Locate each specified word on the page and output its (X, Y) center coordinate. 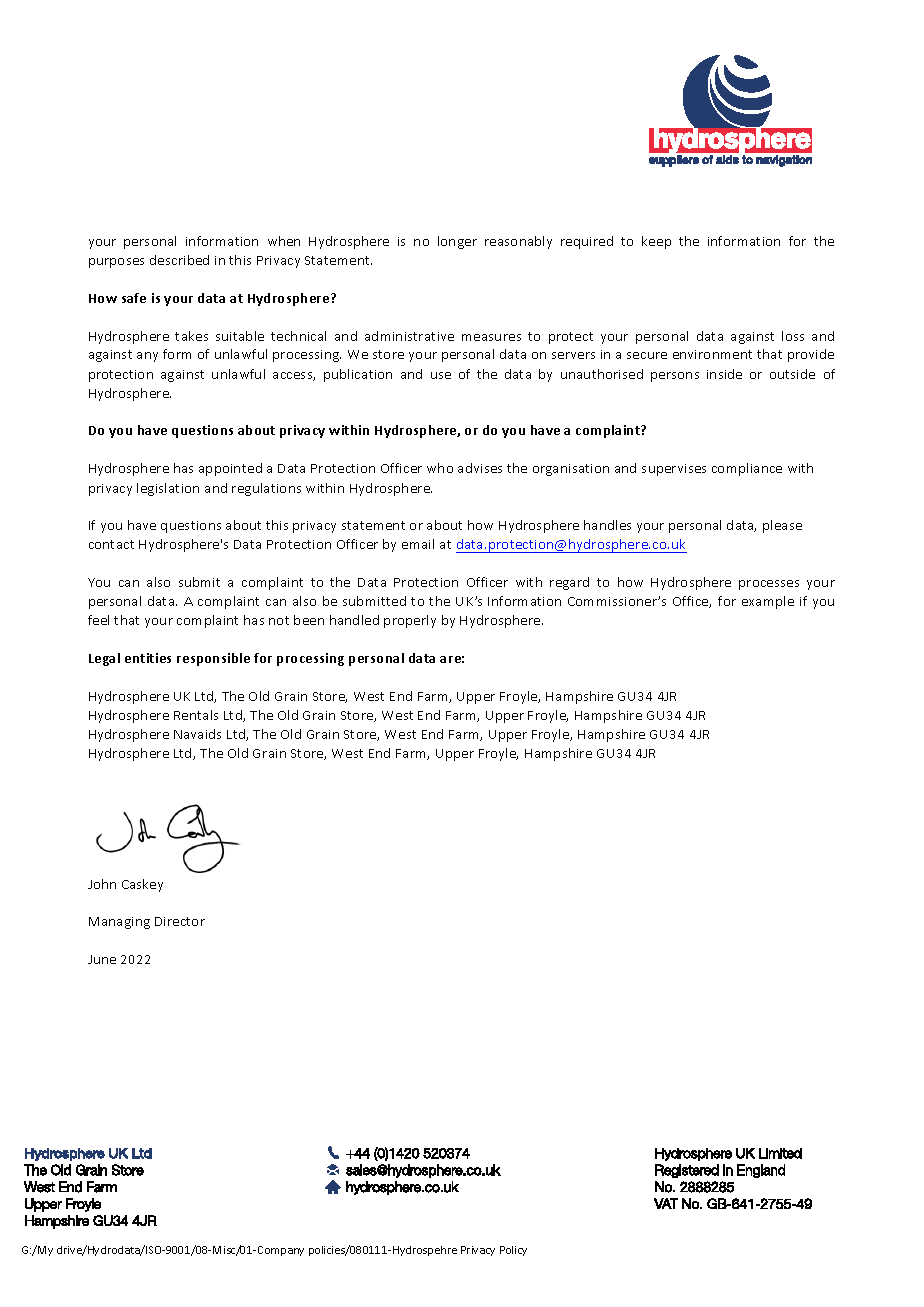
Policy (513, 1251)
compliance (747, 469)
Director (180, 921)
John (102, 884)
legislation (168, 489)
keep (656, 242)
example (768, 602)
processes (769, 585)
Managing (119, 923)
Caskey (142, 885)
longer (457, 242)
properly (410, 621)
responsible (213, 659)
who (440, 468)
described (179, 260)
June (102, 959)
